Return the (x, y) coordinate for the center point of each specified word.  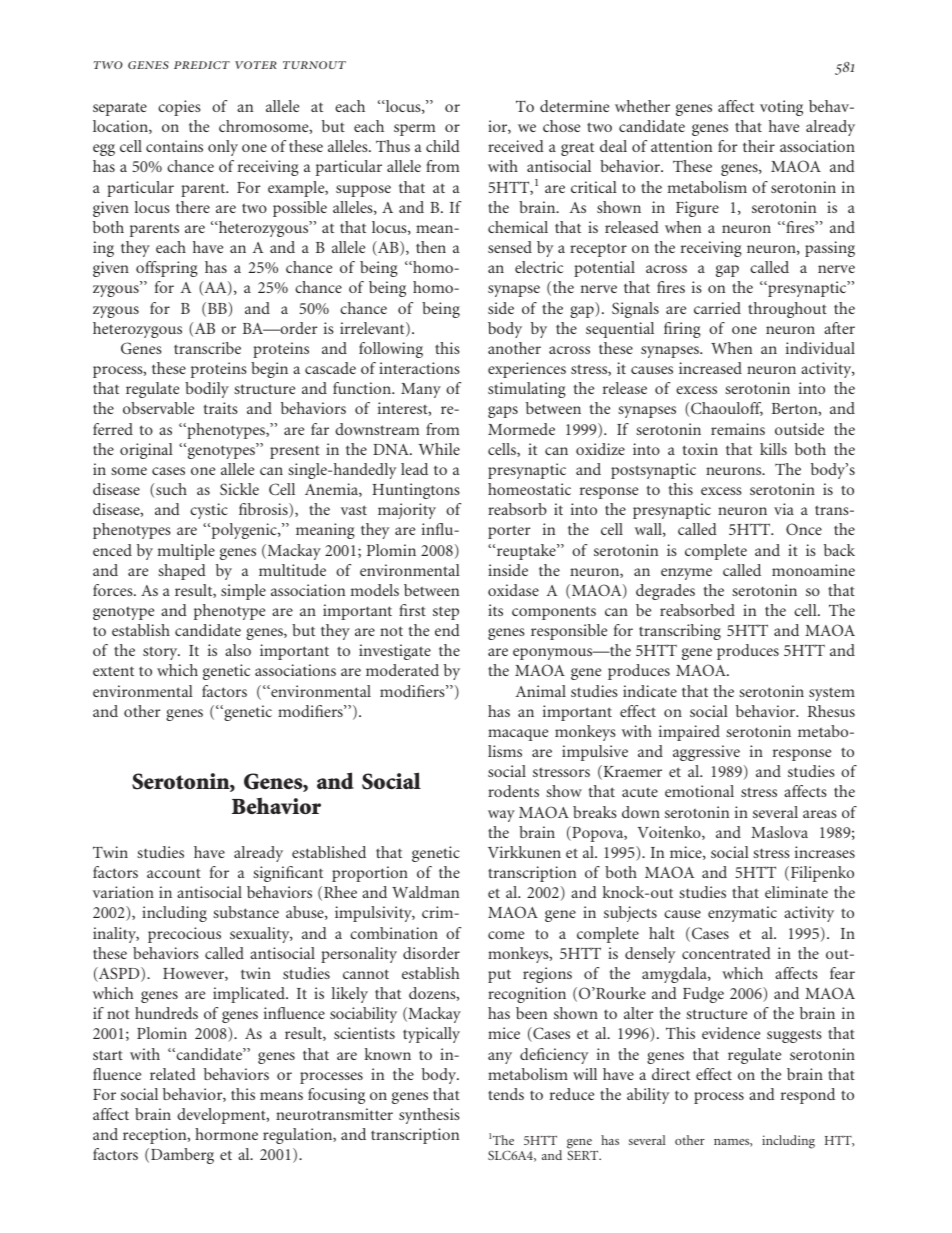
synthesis (429, 1116)
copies (179, 108)
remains (738, 429)
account (174, 873)
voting (781, 108)
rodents (513, 791)
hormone (226, 1134)
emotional (699, 791)
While (439, 449)
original (146, 451)
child (443, 146)
